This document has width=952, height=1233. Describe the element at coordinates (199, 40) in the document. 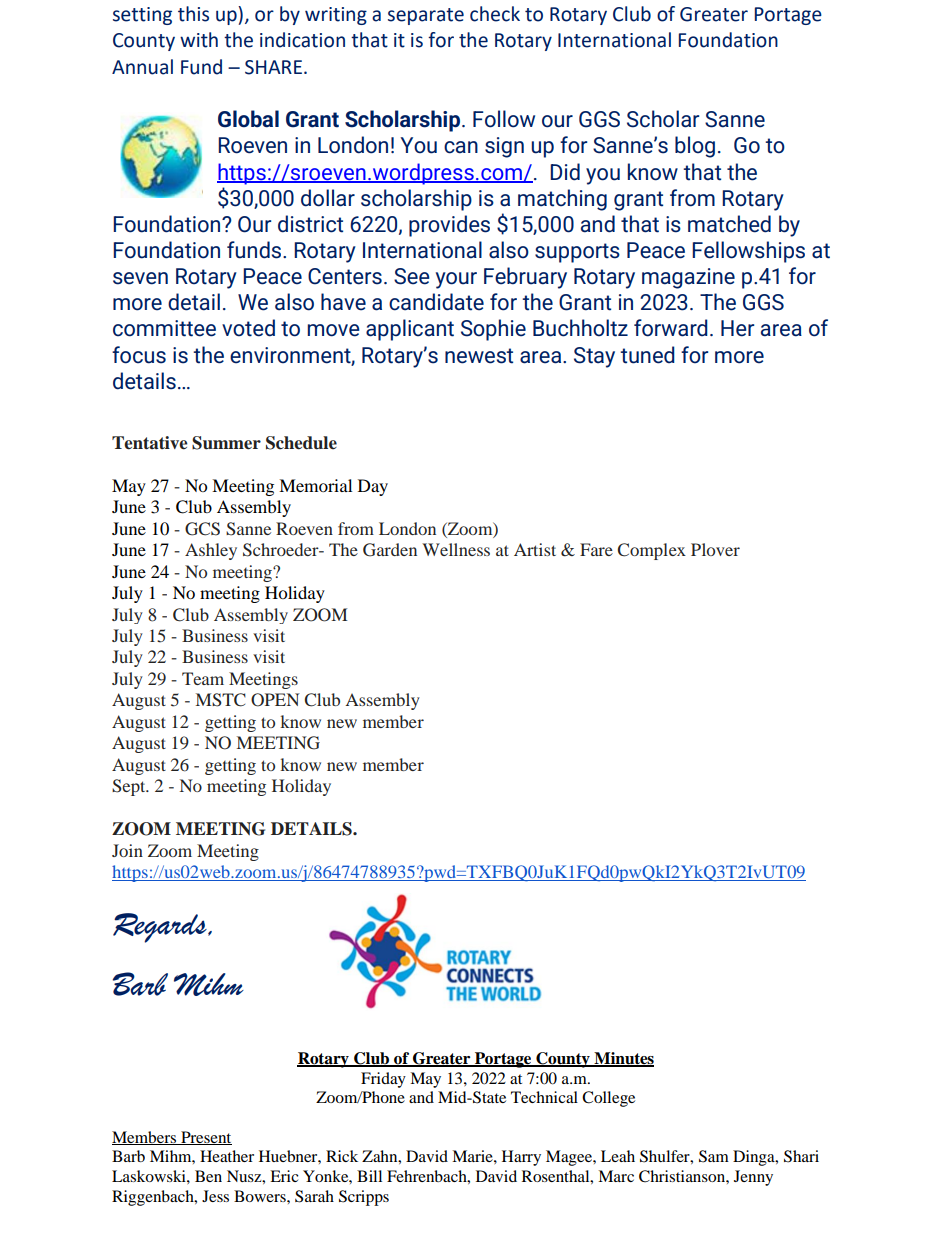

I see `with` at that location.
